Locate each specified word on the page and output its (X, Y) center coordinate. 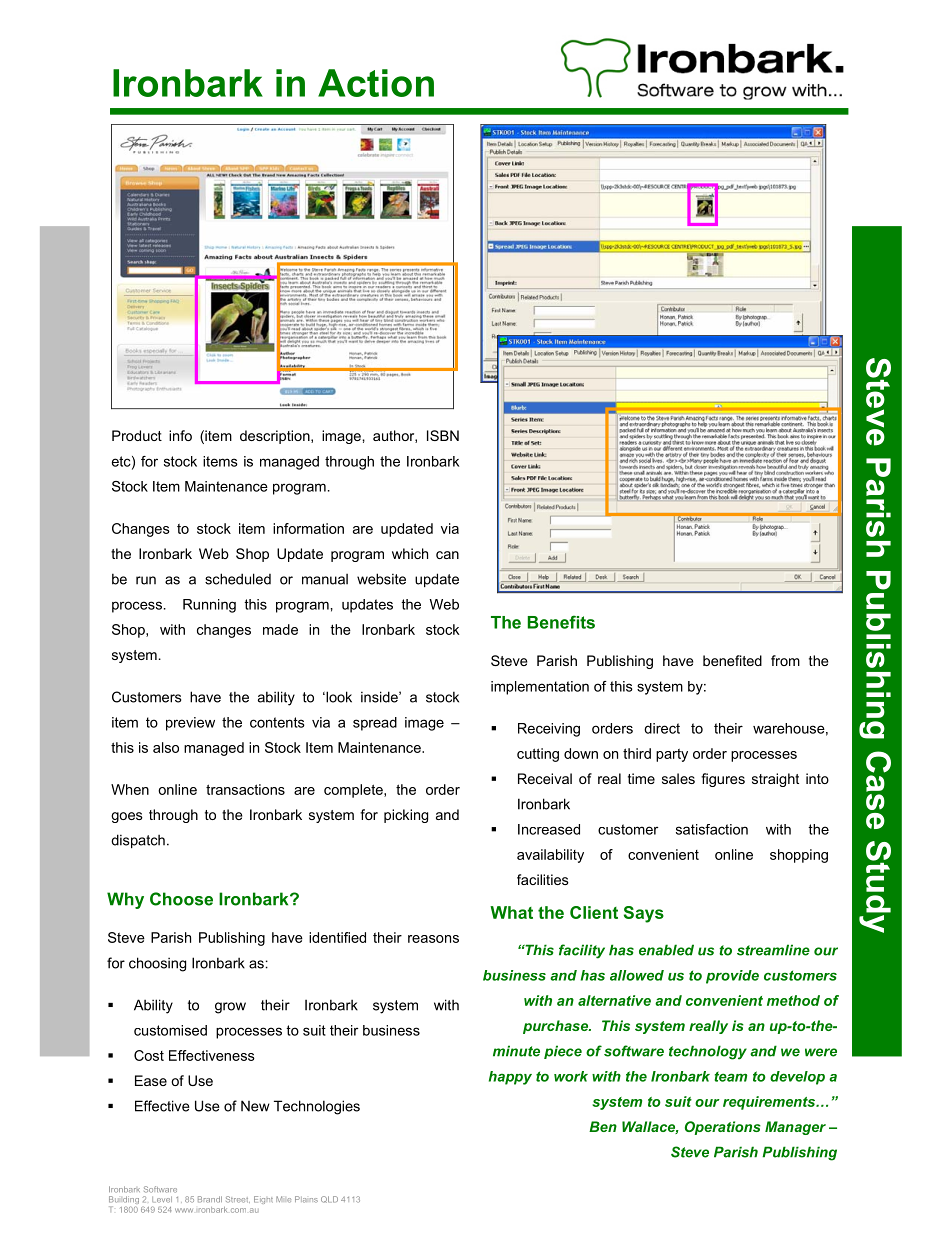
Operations (723, 1128)
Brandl (210, 1199)
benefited (732, 660)
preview (190, 724)
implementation (540, 688)
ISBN (443, 435)
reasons (433, 939)
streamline (773, 950)
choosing (157, 964)
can (447, 555)
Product (137, 435)
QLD (329, 1199)
